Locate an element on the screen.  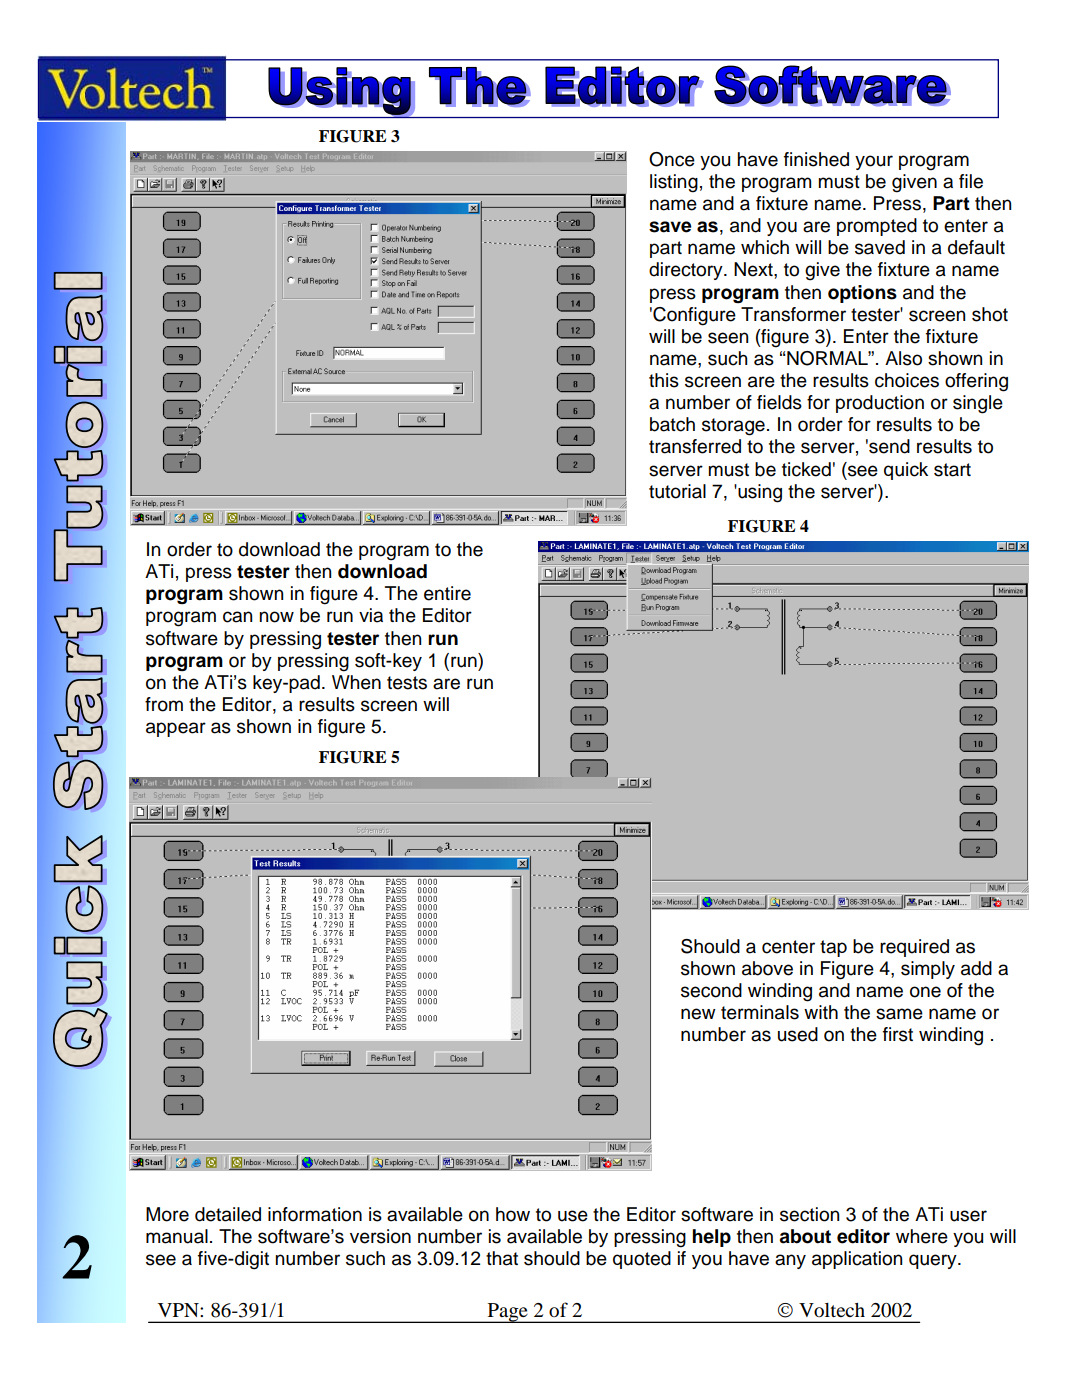
tests is located at coordinates (407, 683).
